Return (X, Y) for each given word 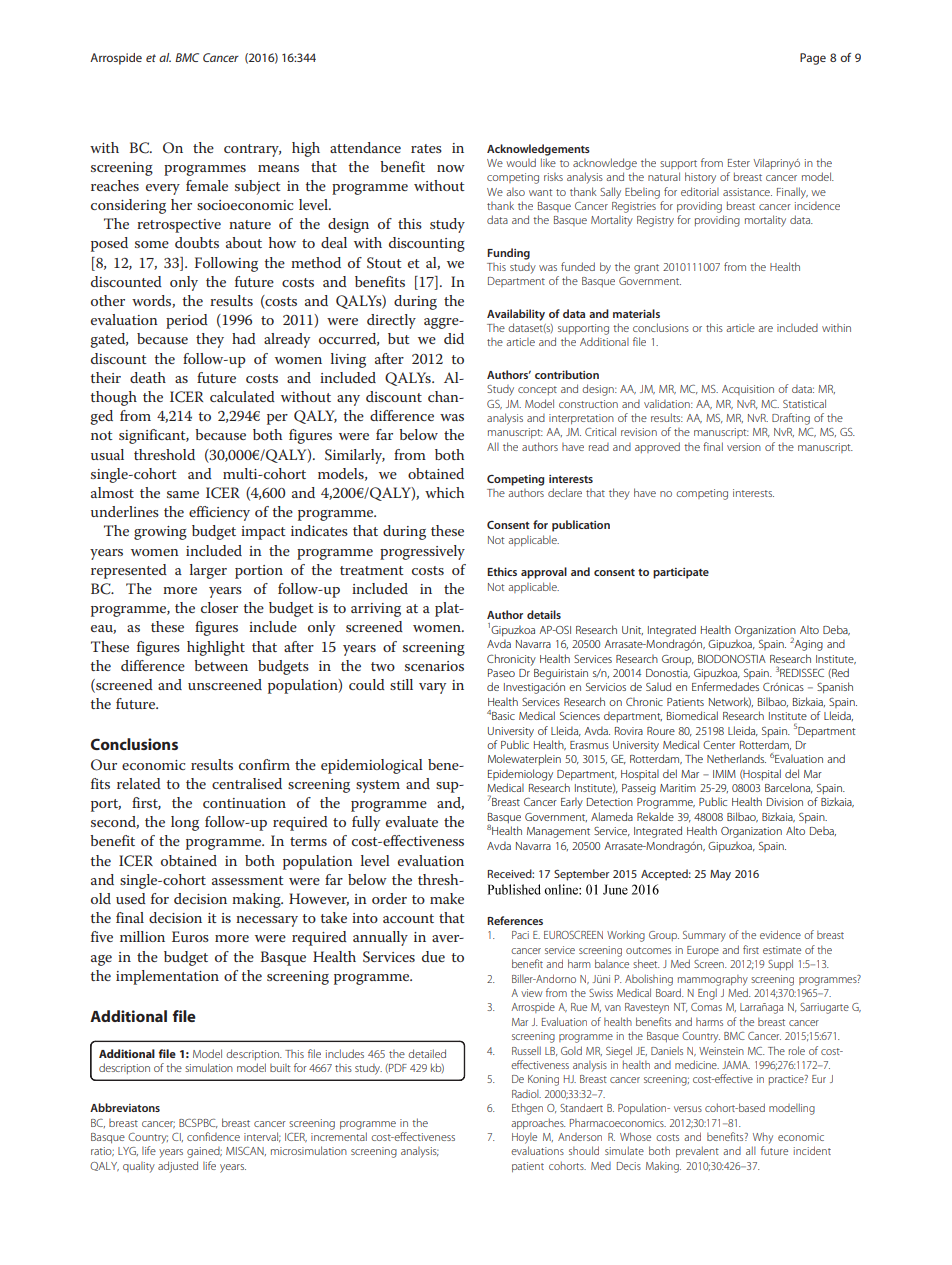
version (744, 447)
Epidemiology (520, 775)
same (183, 494)
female (207, 185)
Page (813, 59)
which (444, 492)
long (185, 823)
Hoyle (524, 1138)
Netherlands (736, 758)
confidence (213, 1136)
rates (426, 148)
